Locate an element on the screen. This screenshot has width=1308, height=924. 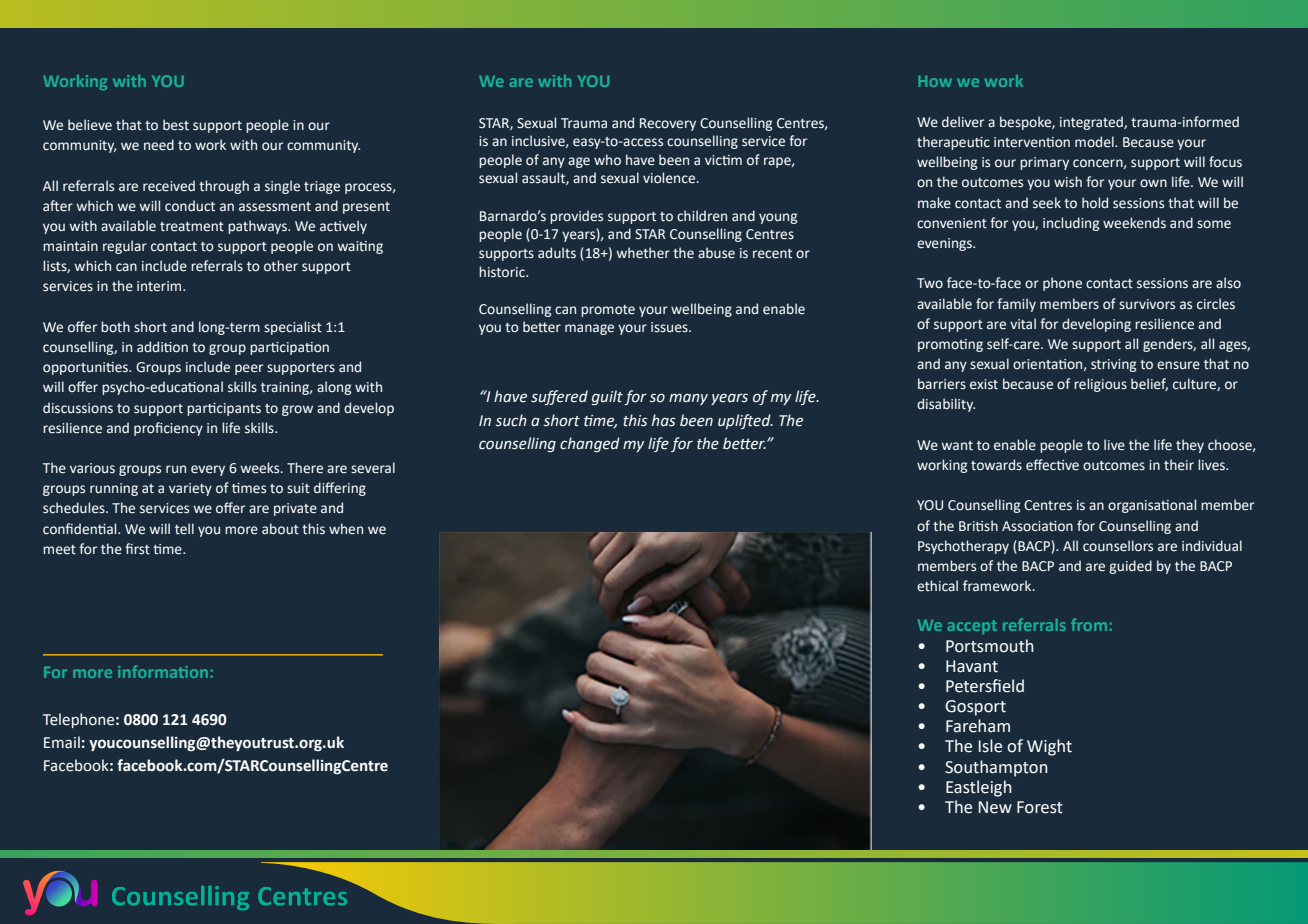
including is located at coordinates (1071, 224).
